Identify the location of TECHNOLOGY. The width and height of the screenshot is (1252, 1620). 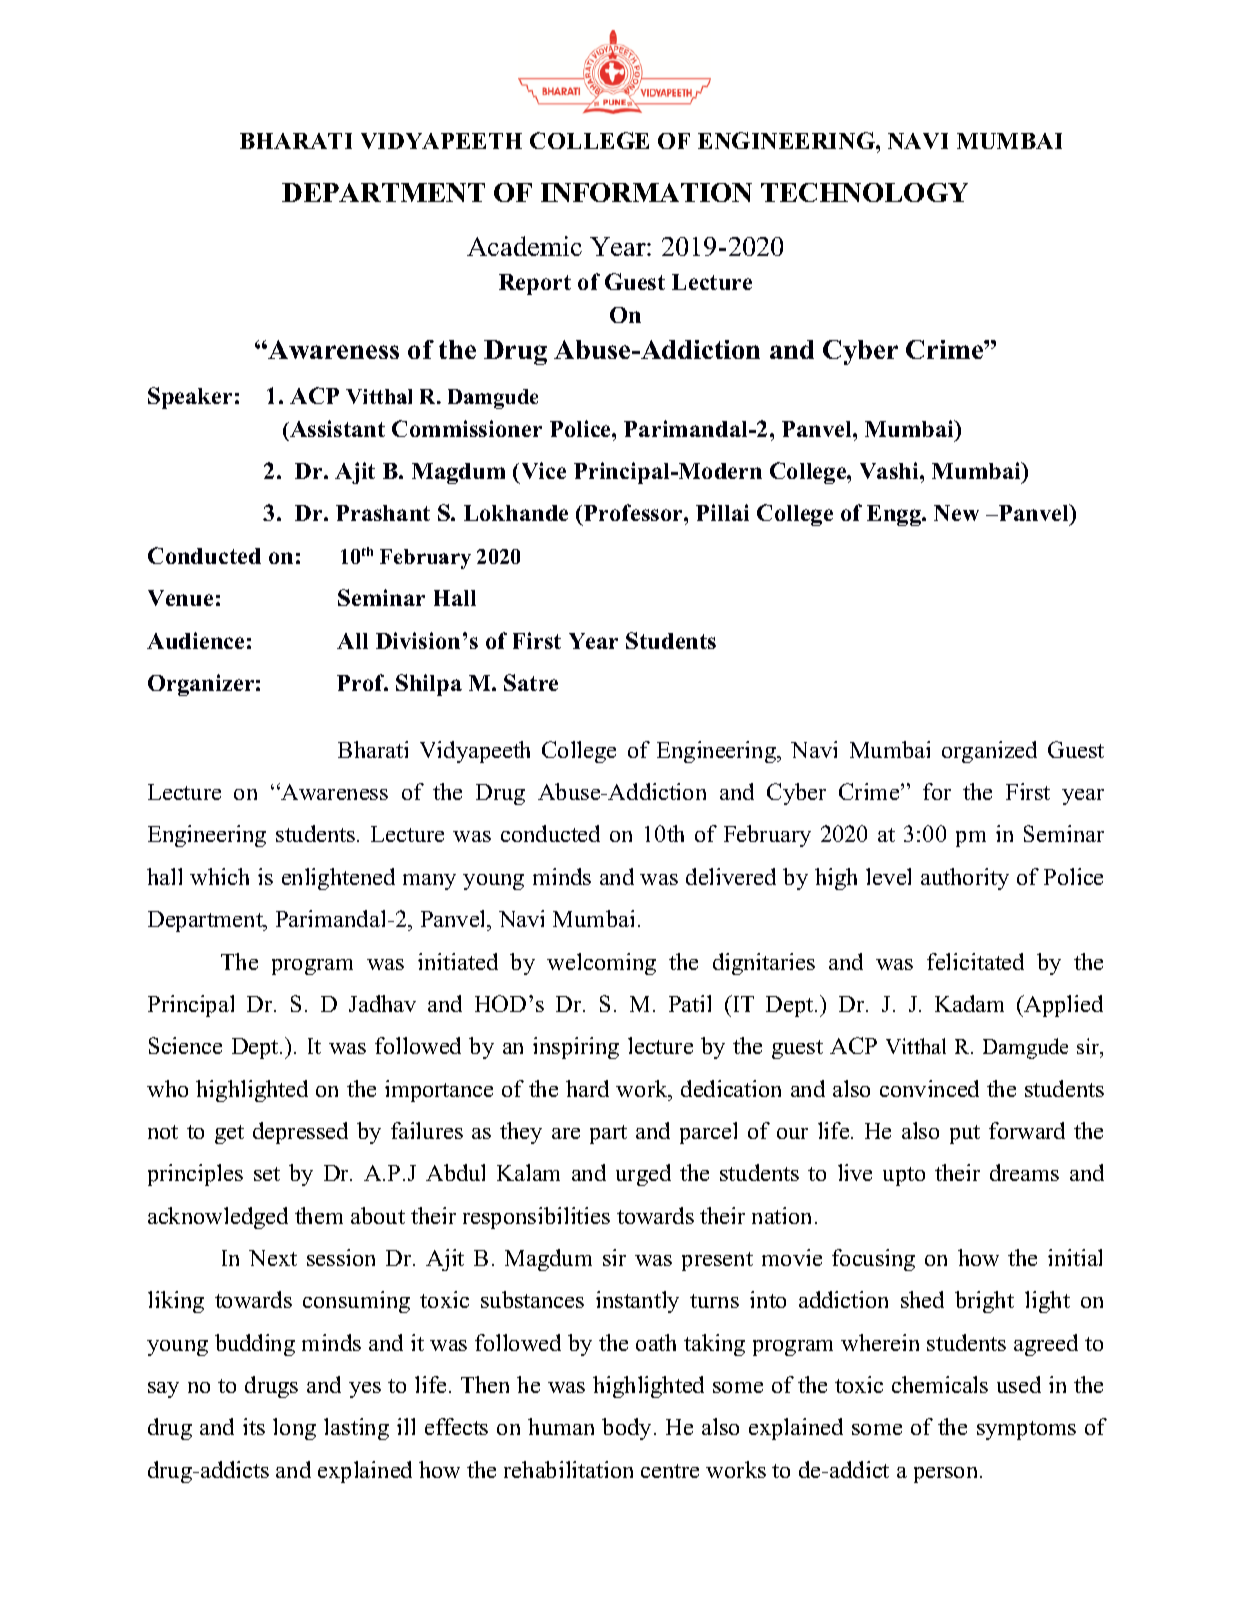
(864, 192).
